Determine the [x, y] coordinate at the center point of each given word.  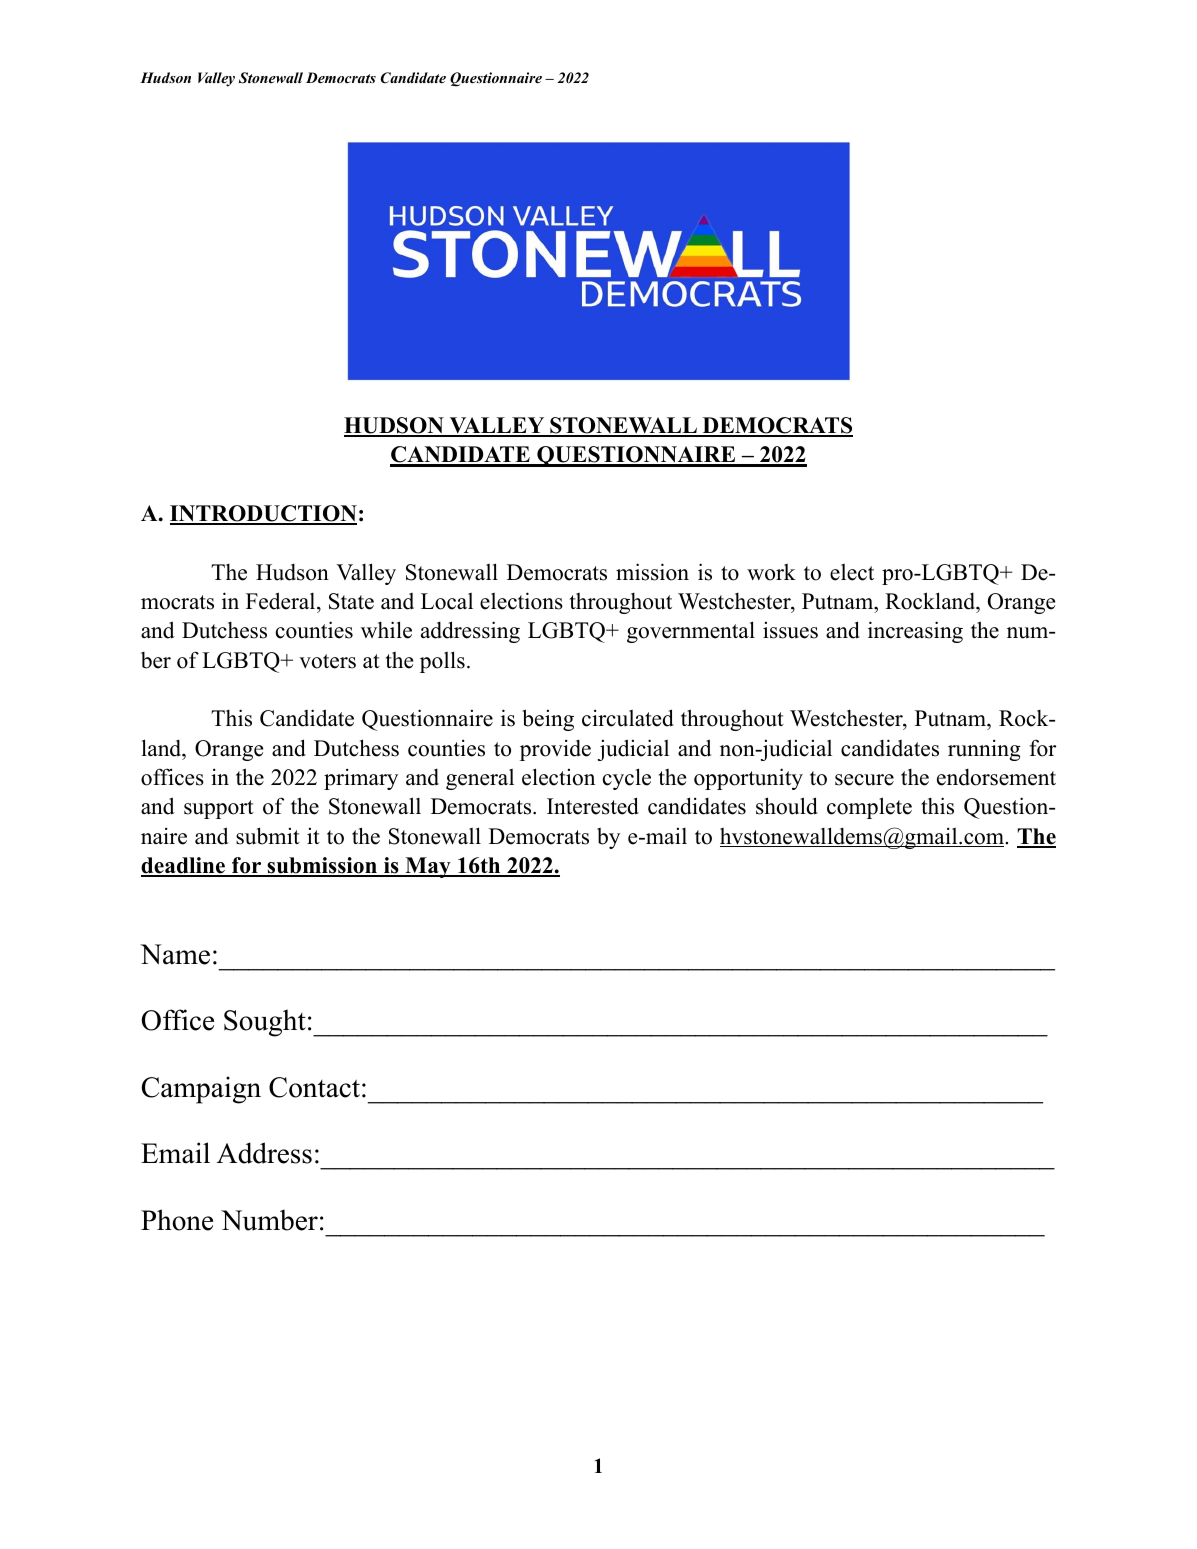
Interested [593, 806]
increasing [915, 632]
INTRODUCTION [263, 514]
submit [268, 836]
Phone [177, 1220]
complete [869, 808]
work [771, 572]
